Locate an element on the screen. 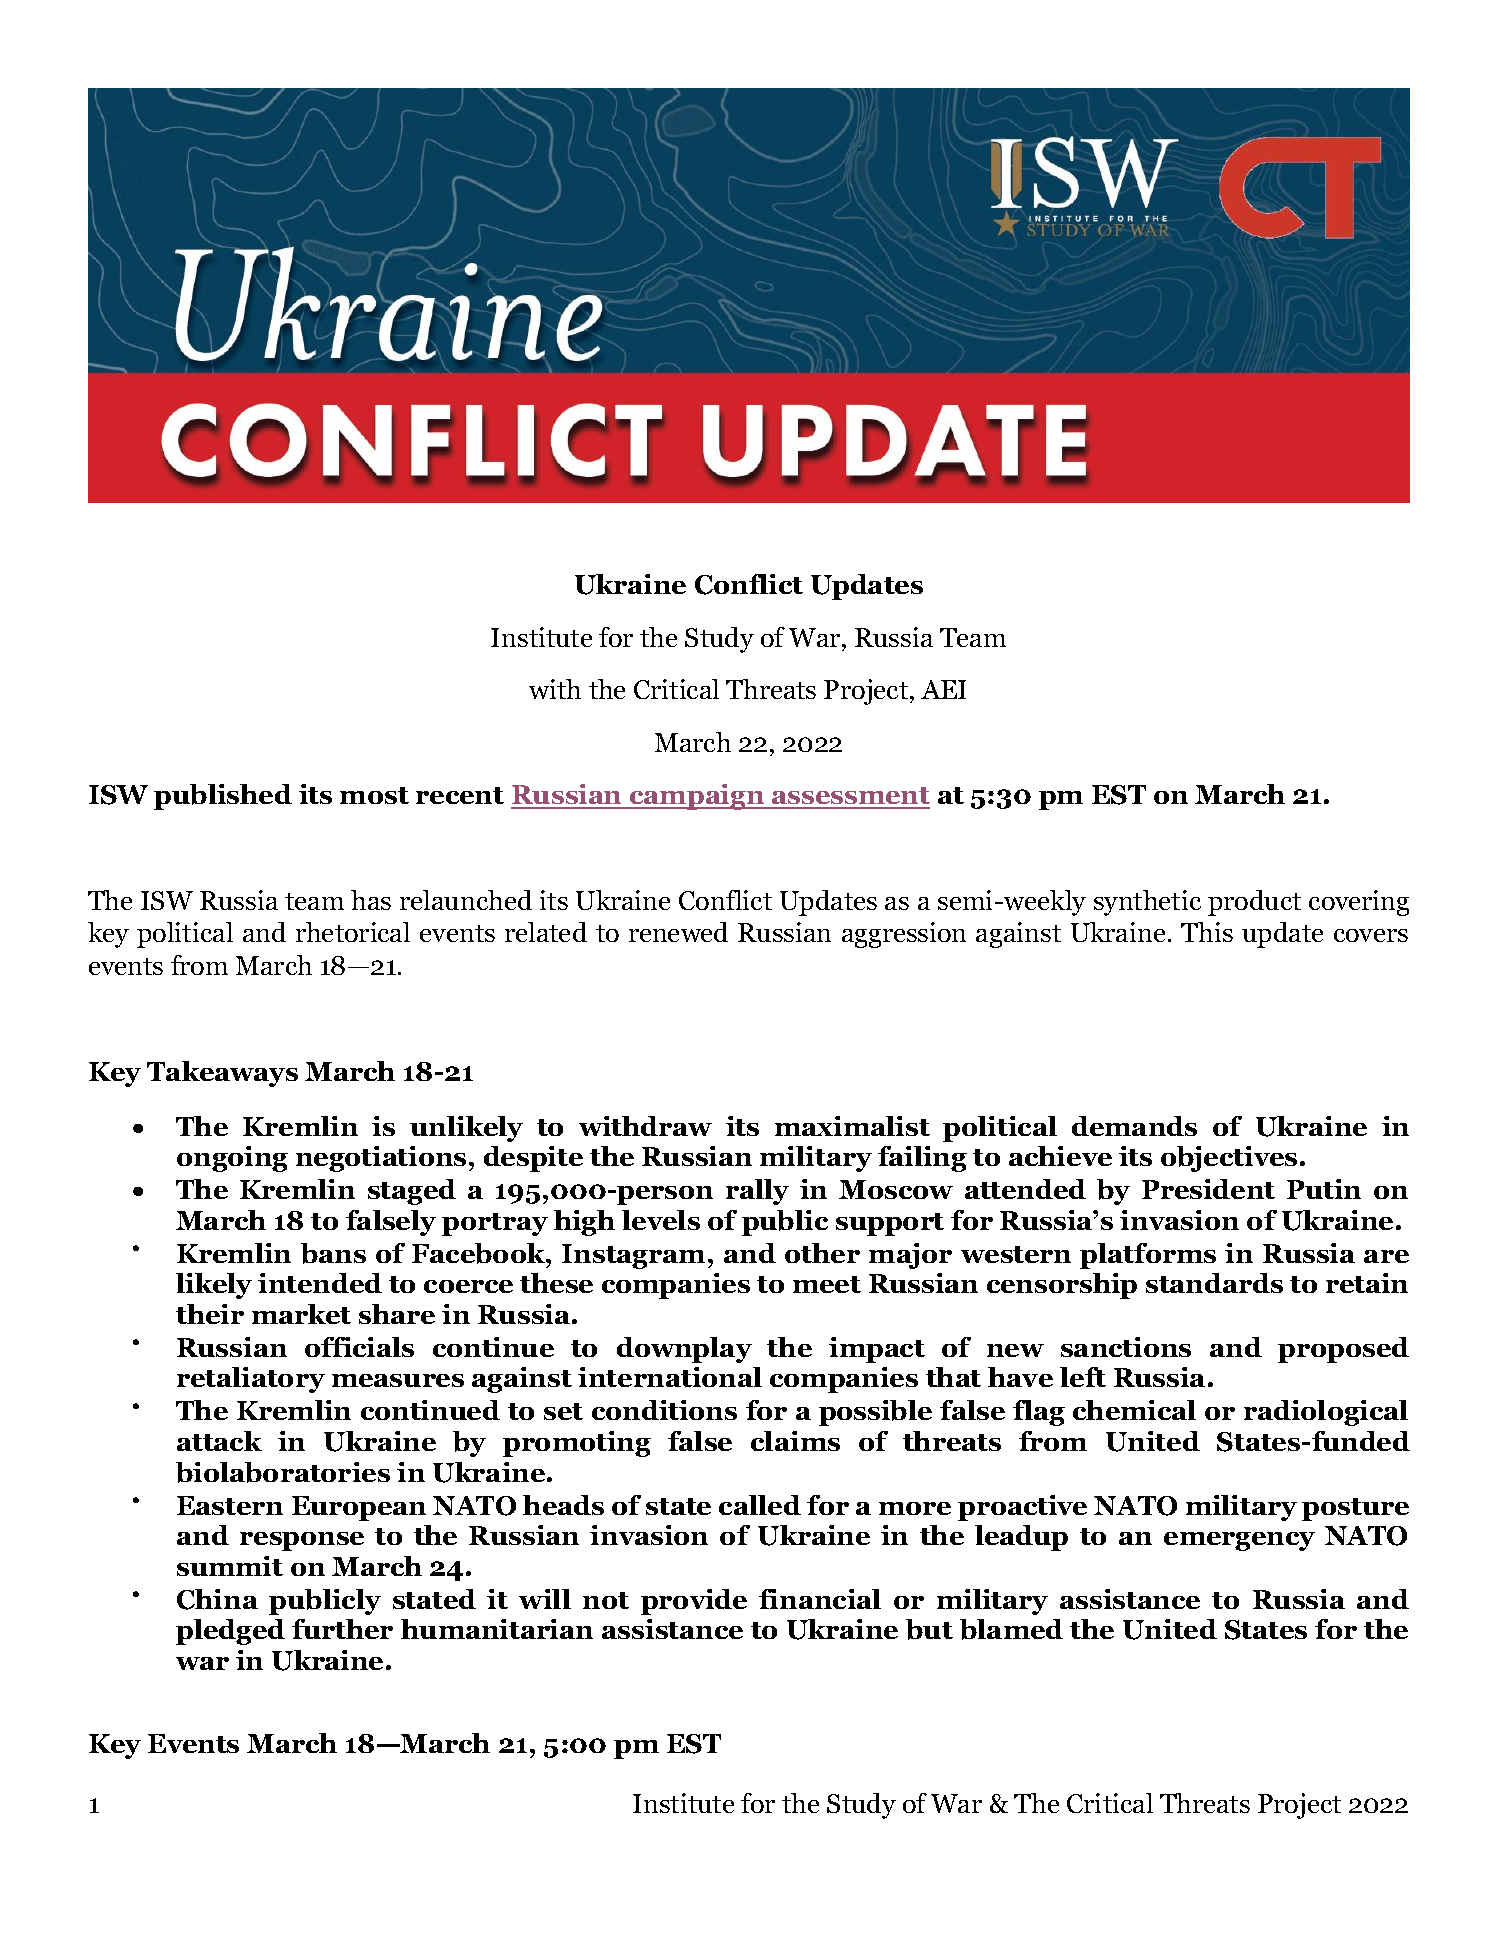 Image resolution: width=1498 pixels, height=1938 pixels. further is located at coordinates (342, 1629).
